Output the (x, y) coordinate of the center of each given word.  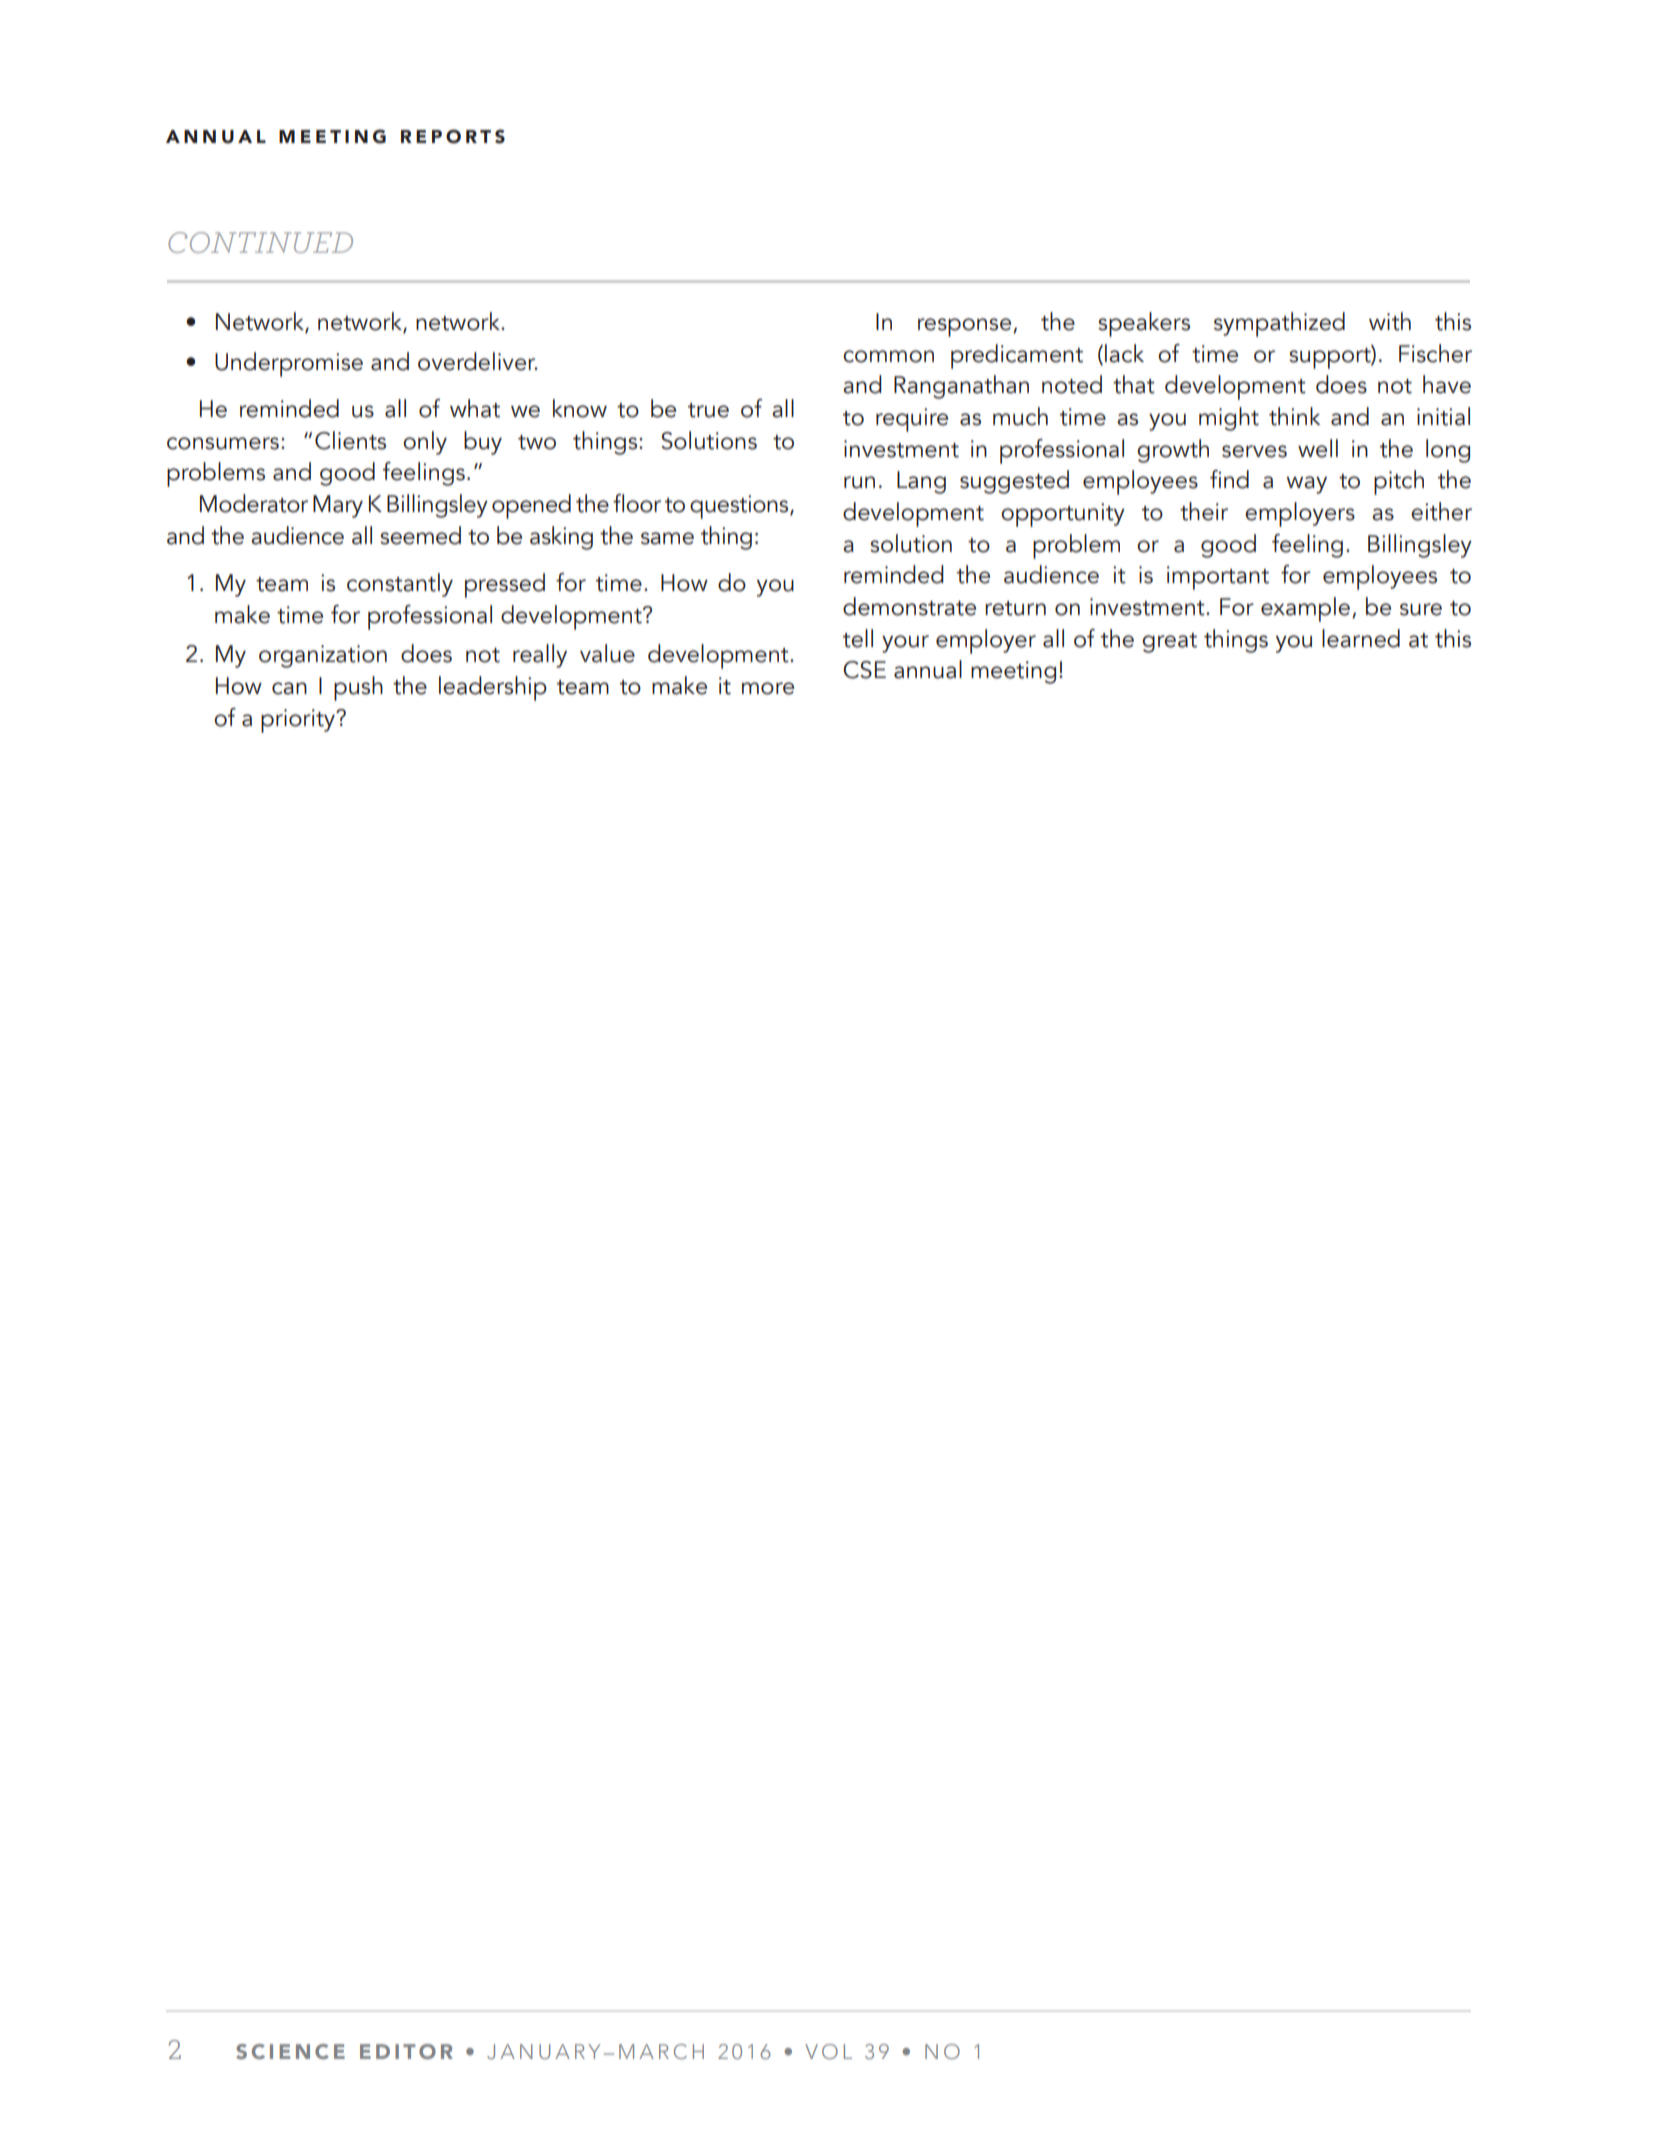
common (888, 356)
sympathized (1279, 324)
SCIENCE (290, 2051)
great (1169, 643)
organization (323, 656)
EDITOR (406, 2051)
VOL (828, 2051)
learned (1361, 638)
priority (299, 721)
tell (858, 638)
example (1305, 609)
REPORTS (453, 136)
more (768, 688)
